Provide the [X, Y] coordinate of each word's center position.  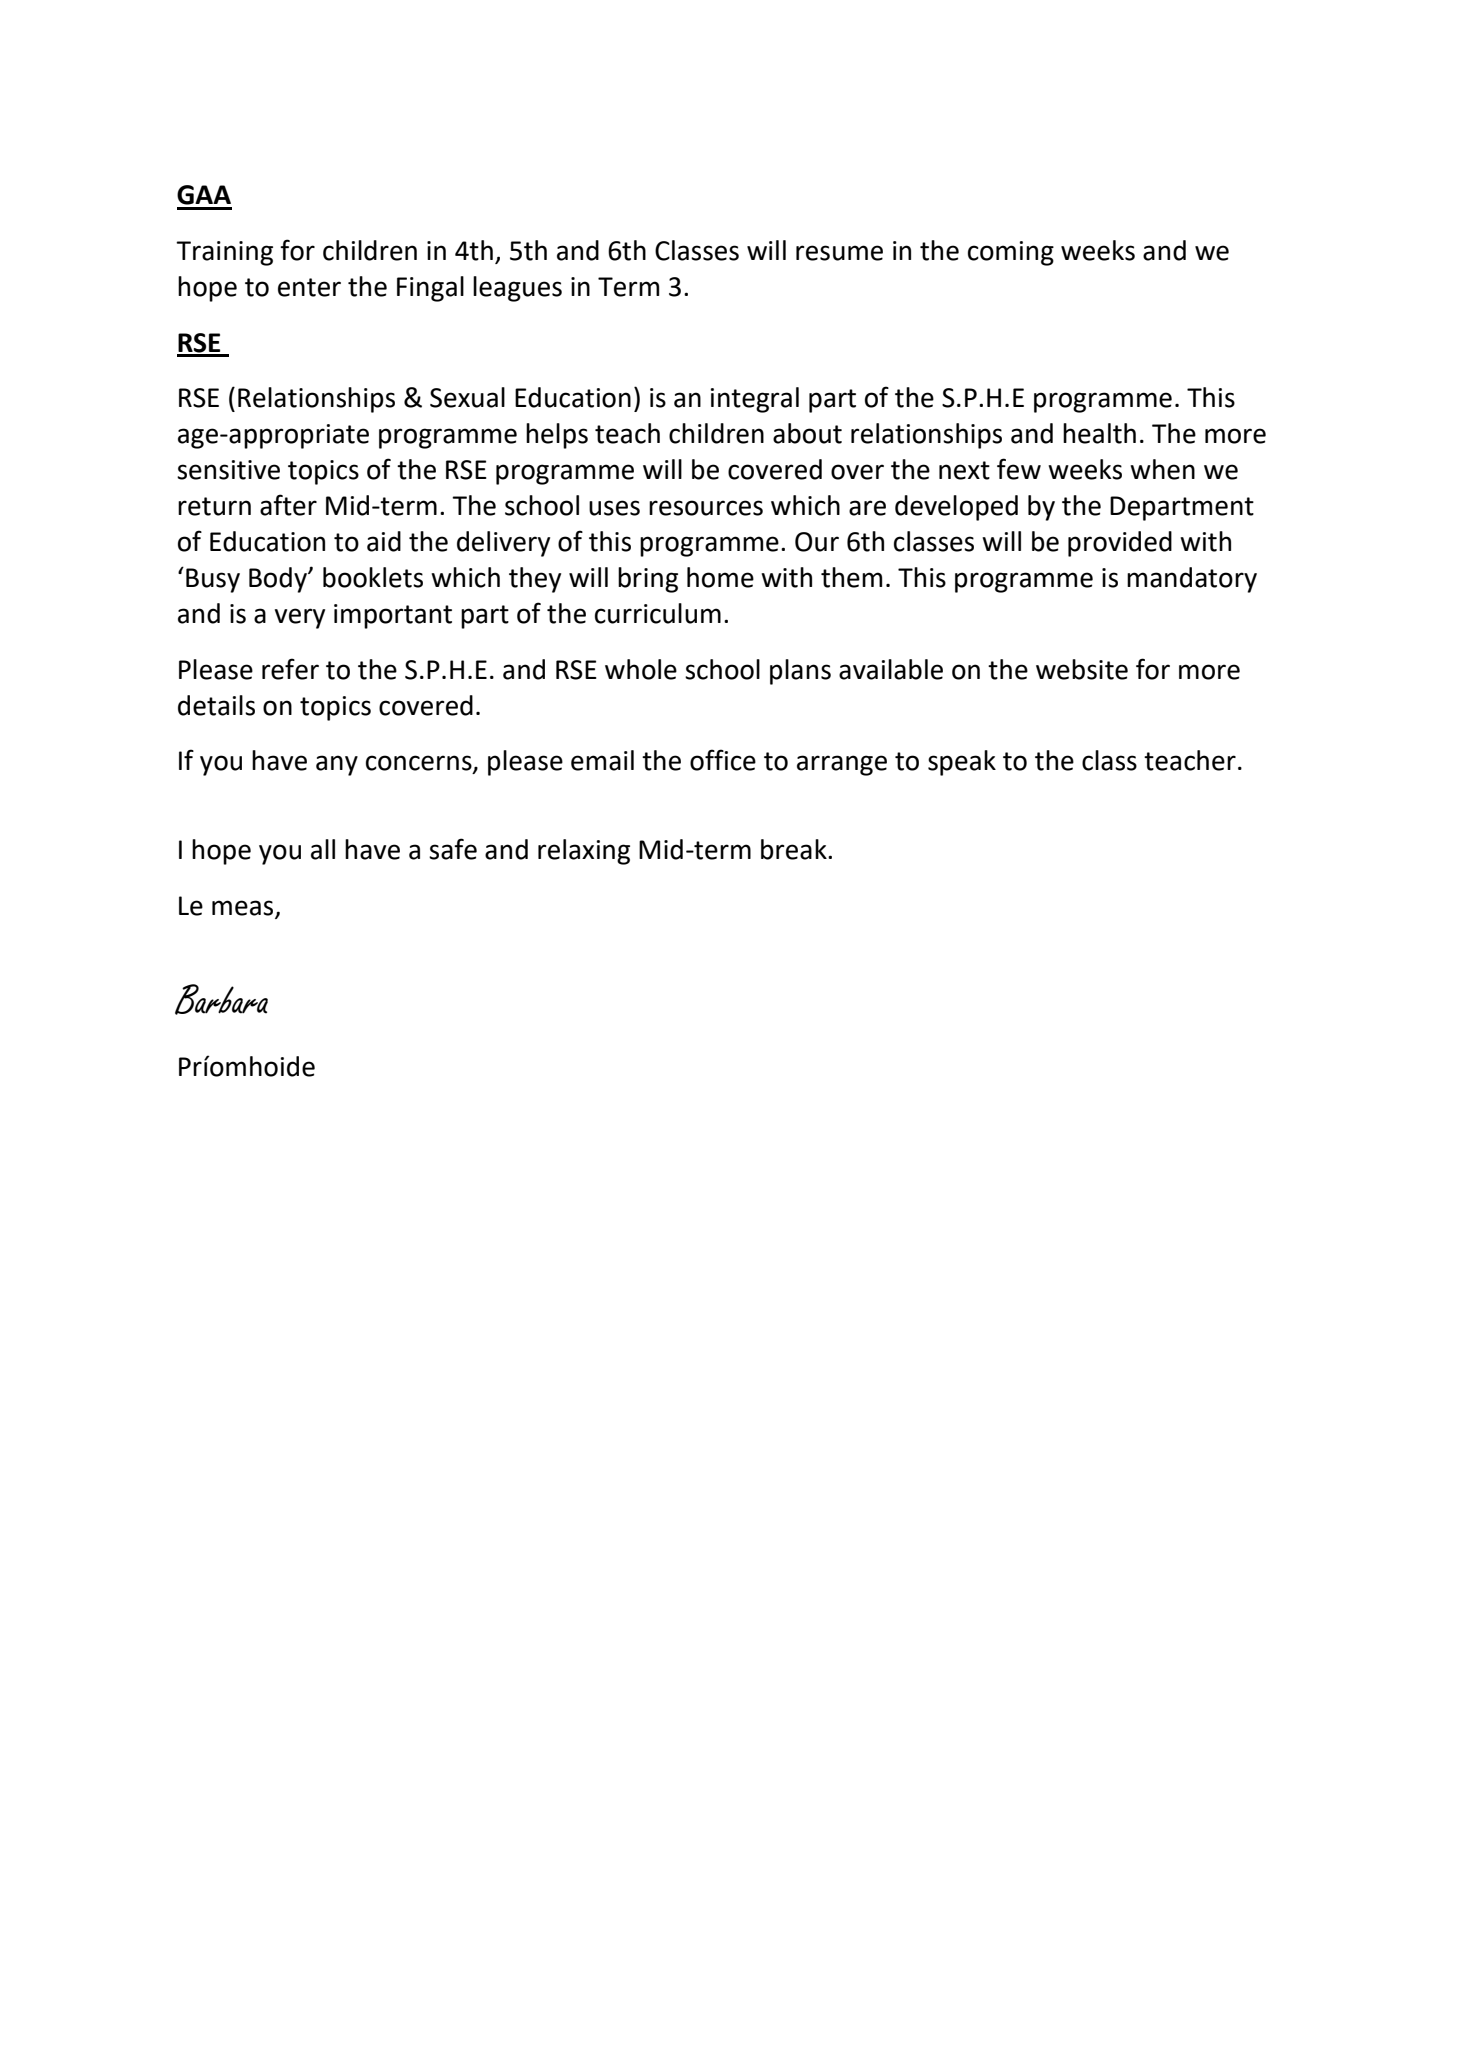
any [337, 765]
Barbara [221, 999]
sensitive [228, 470]
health [1099, 433]
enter [309, 287]
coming [1011, 253]
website [1082, 669]
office [723, 760]
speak [962, 763]
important [393, 616]
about [807, 433]
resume [839, 253]
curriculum [658, 613]
